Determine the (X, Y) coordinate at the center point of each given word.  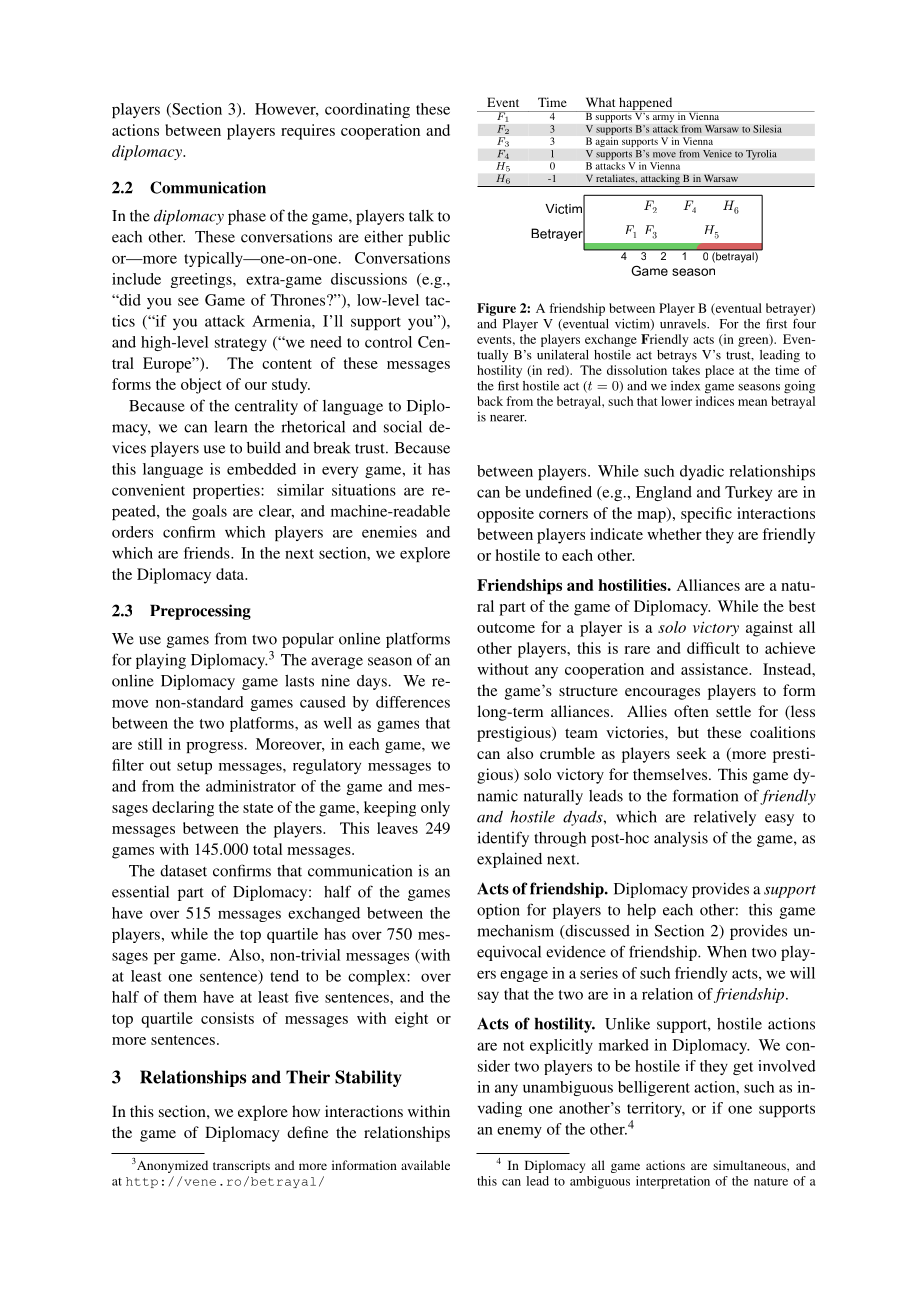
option (498, 911)
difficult (713, 648)
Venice (717, 154)
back (490, 401)
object (201, 386)
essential (140, 891)
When (727, 952)
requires (308, 132)
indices (715, 401)
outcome (506, 628)
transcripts (241, 1166)
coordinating (367, 110)
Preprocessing (200, 612)
